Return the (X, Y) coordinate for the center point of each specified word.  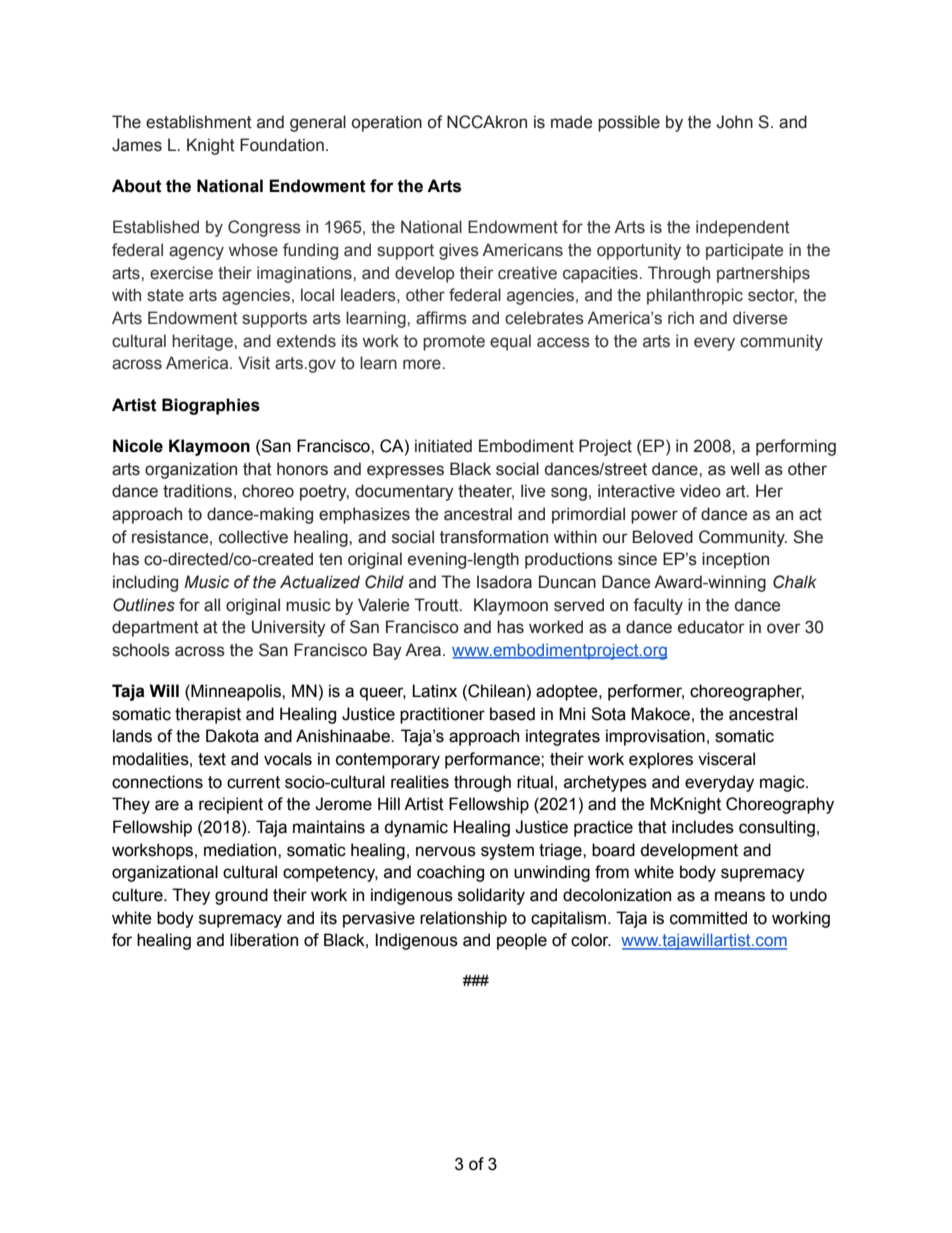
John (735, 122)
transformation (494, 537)
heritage (203, 342)
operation (387, 123)
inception (735, 560)
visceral (726, 759)
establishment (199, 122)
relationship (463, 919)
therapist (208, 715)
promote (454, 343)
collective (253, 537)
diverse (760, 318)
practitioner (442, 715)
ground (241, 896)
